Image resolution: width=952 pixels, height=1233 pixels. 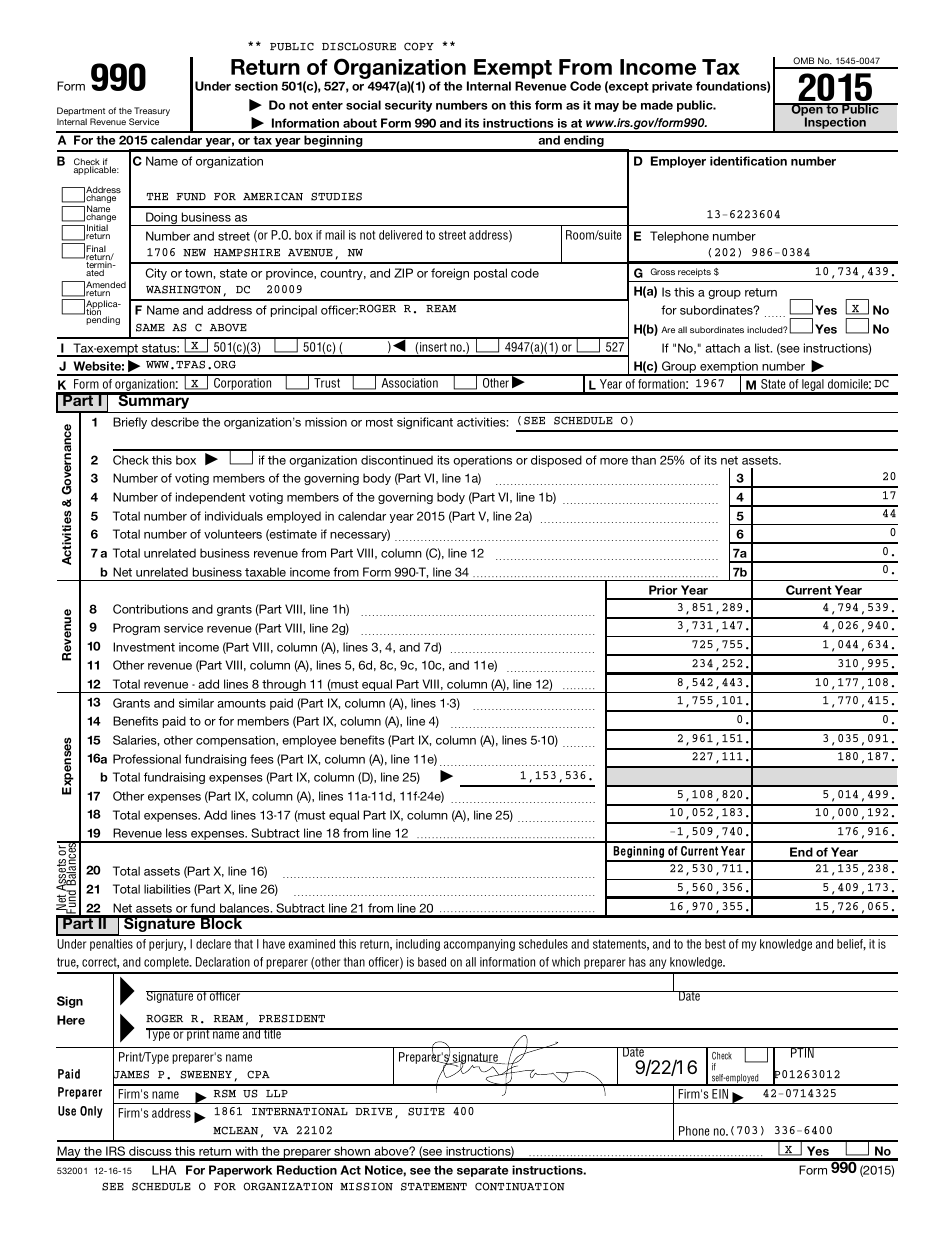 I want to click on security, so click(x=408, y=106).
